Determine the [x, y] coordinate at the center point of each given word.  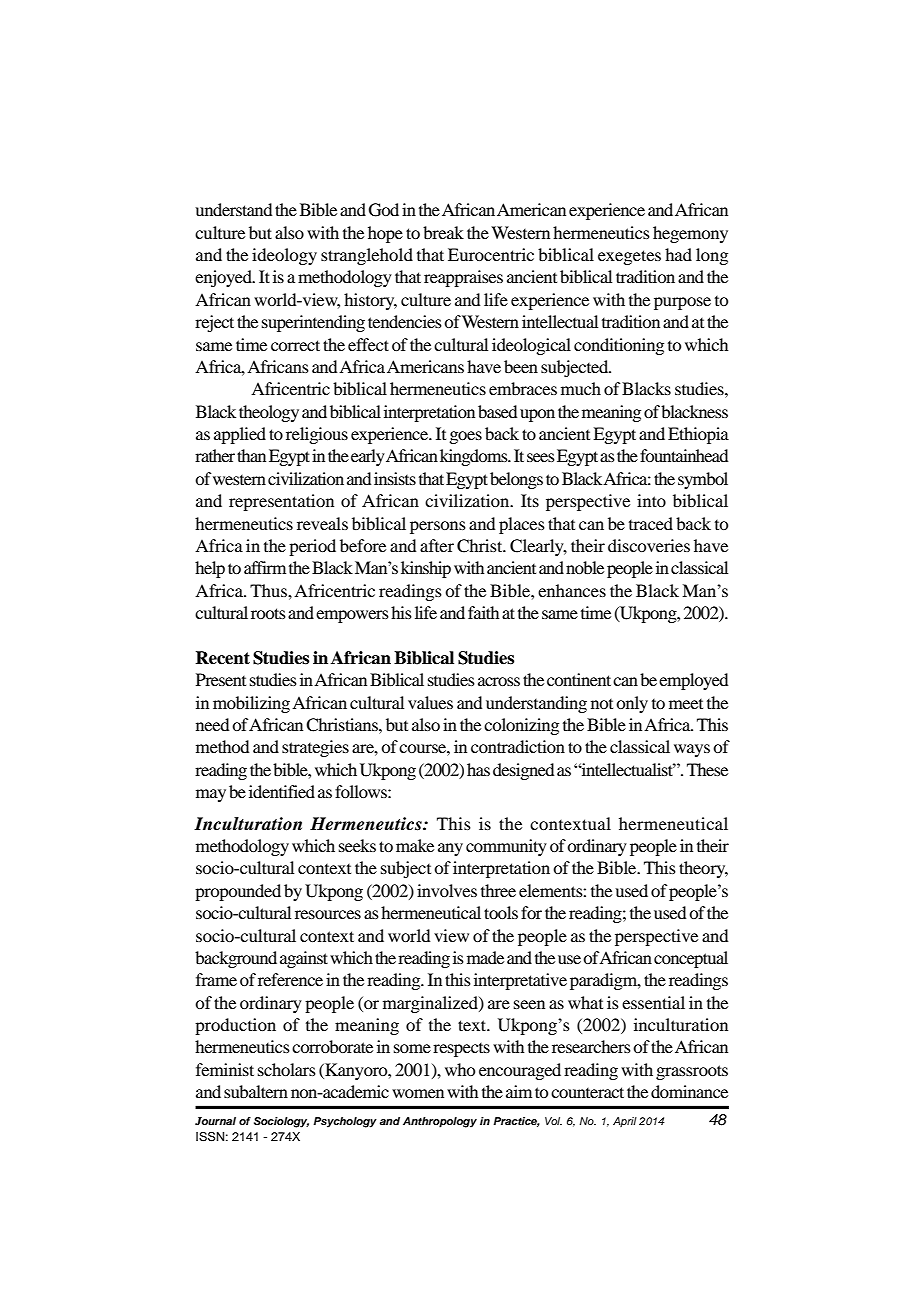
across [499, 681]
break [443, 232]
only [632, 704]
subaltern [256, 1091]
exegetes [629, 257]
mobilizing [251, 704]
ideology [284, 256]
